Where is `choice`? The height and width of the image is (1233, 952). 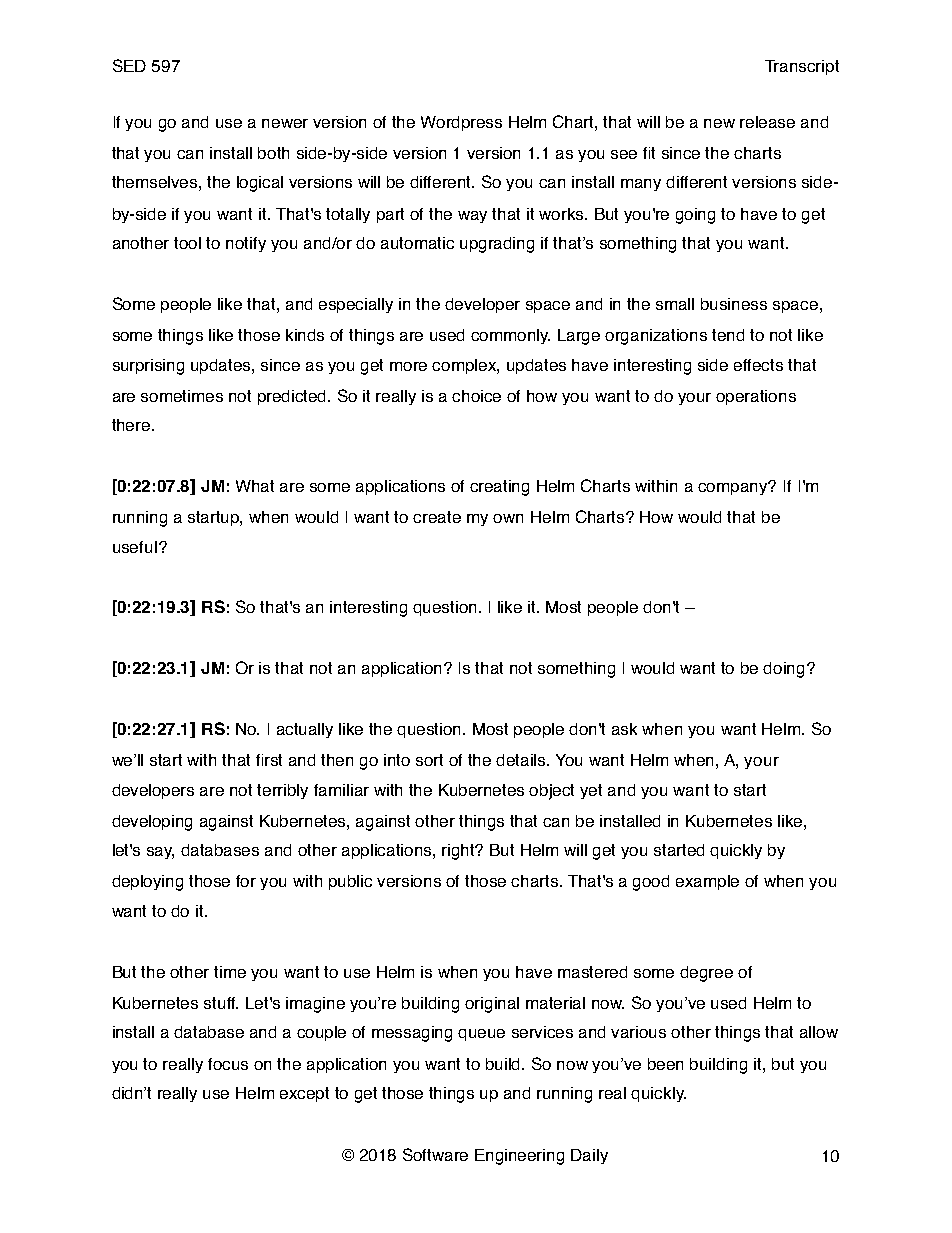
choice is located at coordinates (476, 396).
